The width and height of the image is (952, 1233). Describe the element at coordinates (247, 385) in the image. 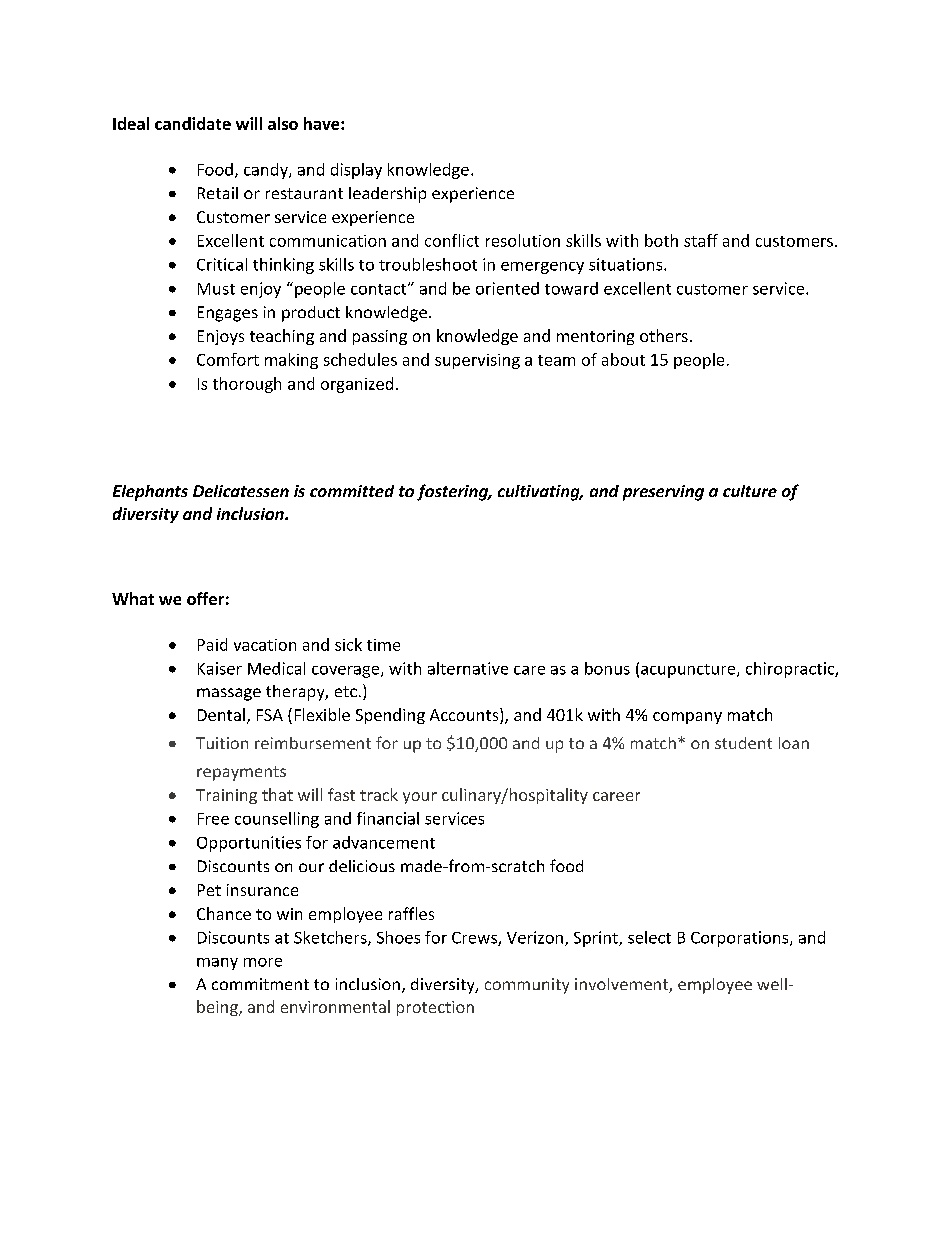

I see `thorough` at that location.
